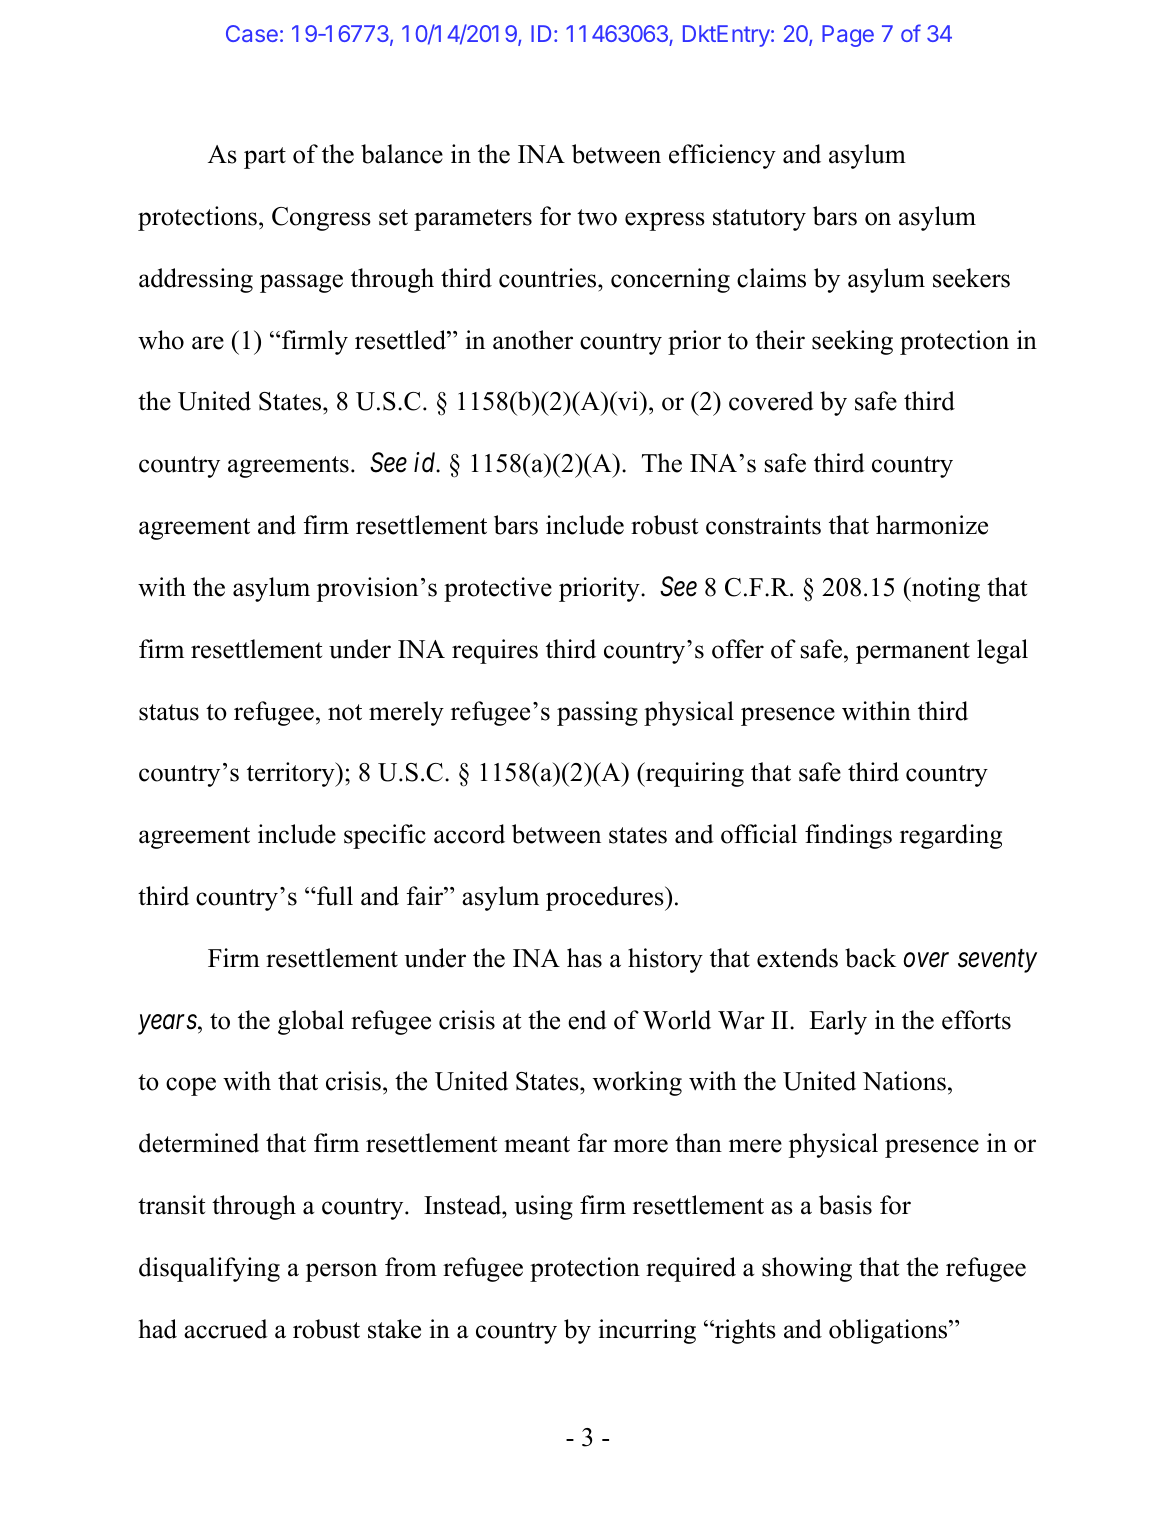 Image resolution: width=1176 pixels, height=1521 pixels. What do you see at coordinates (334, 896) in the screenshot?
I see `full` at bounding box center [334, 896].
